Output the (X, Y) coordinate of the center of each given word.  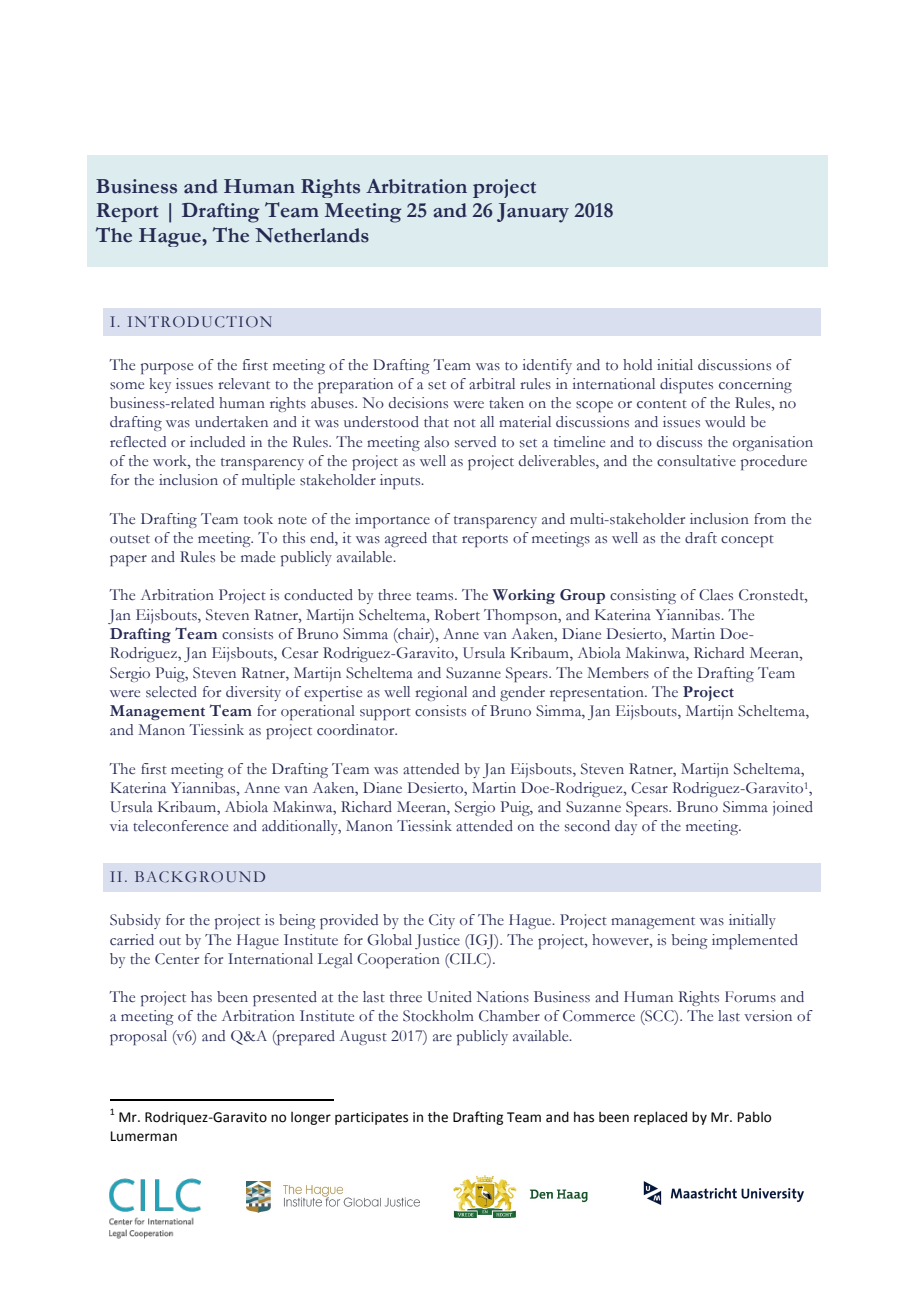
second (587, 826)
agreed (406, 539)
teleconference (180, 826)
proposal (138, 1037)
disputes (686, 385)
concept (747, 541)
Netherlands (312, 235)
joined (793, 808)
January (533, 213)
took (258, 519)
